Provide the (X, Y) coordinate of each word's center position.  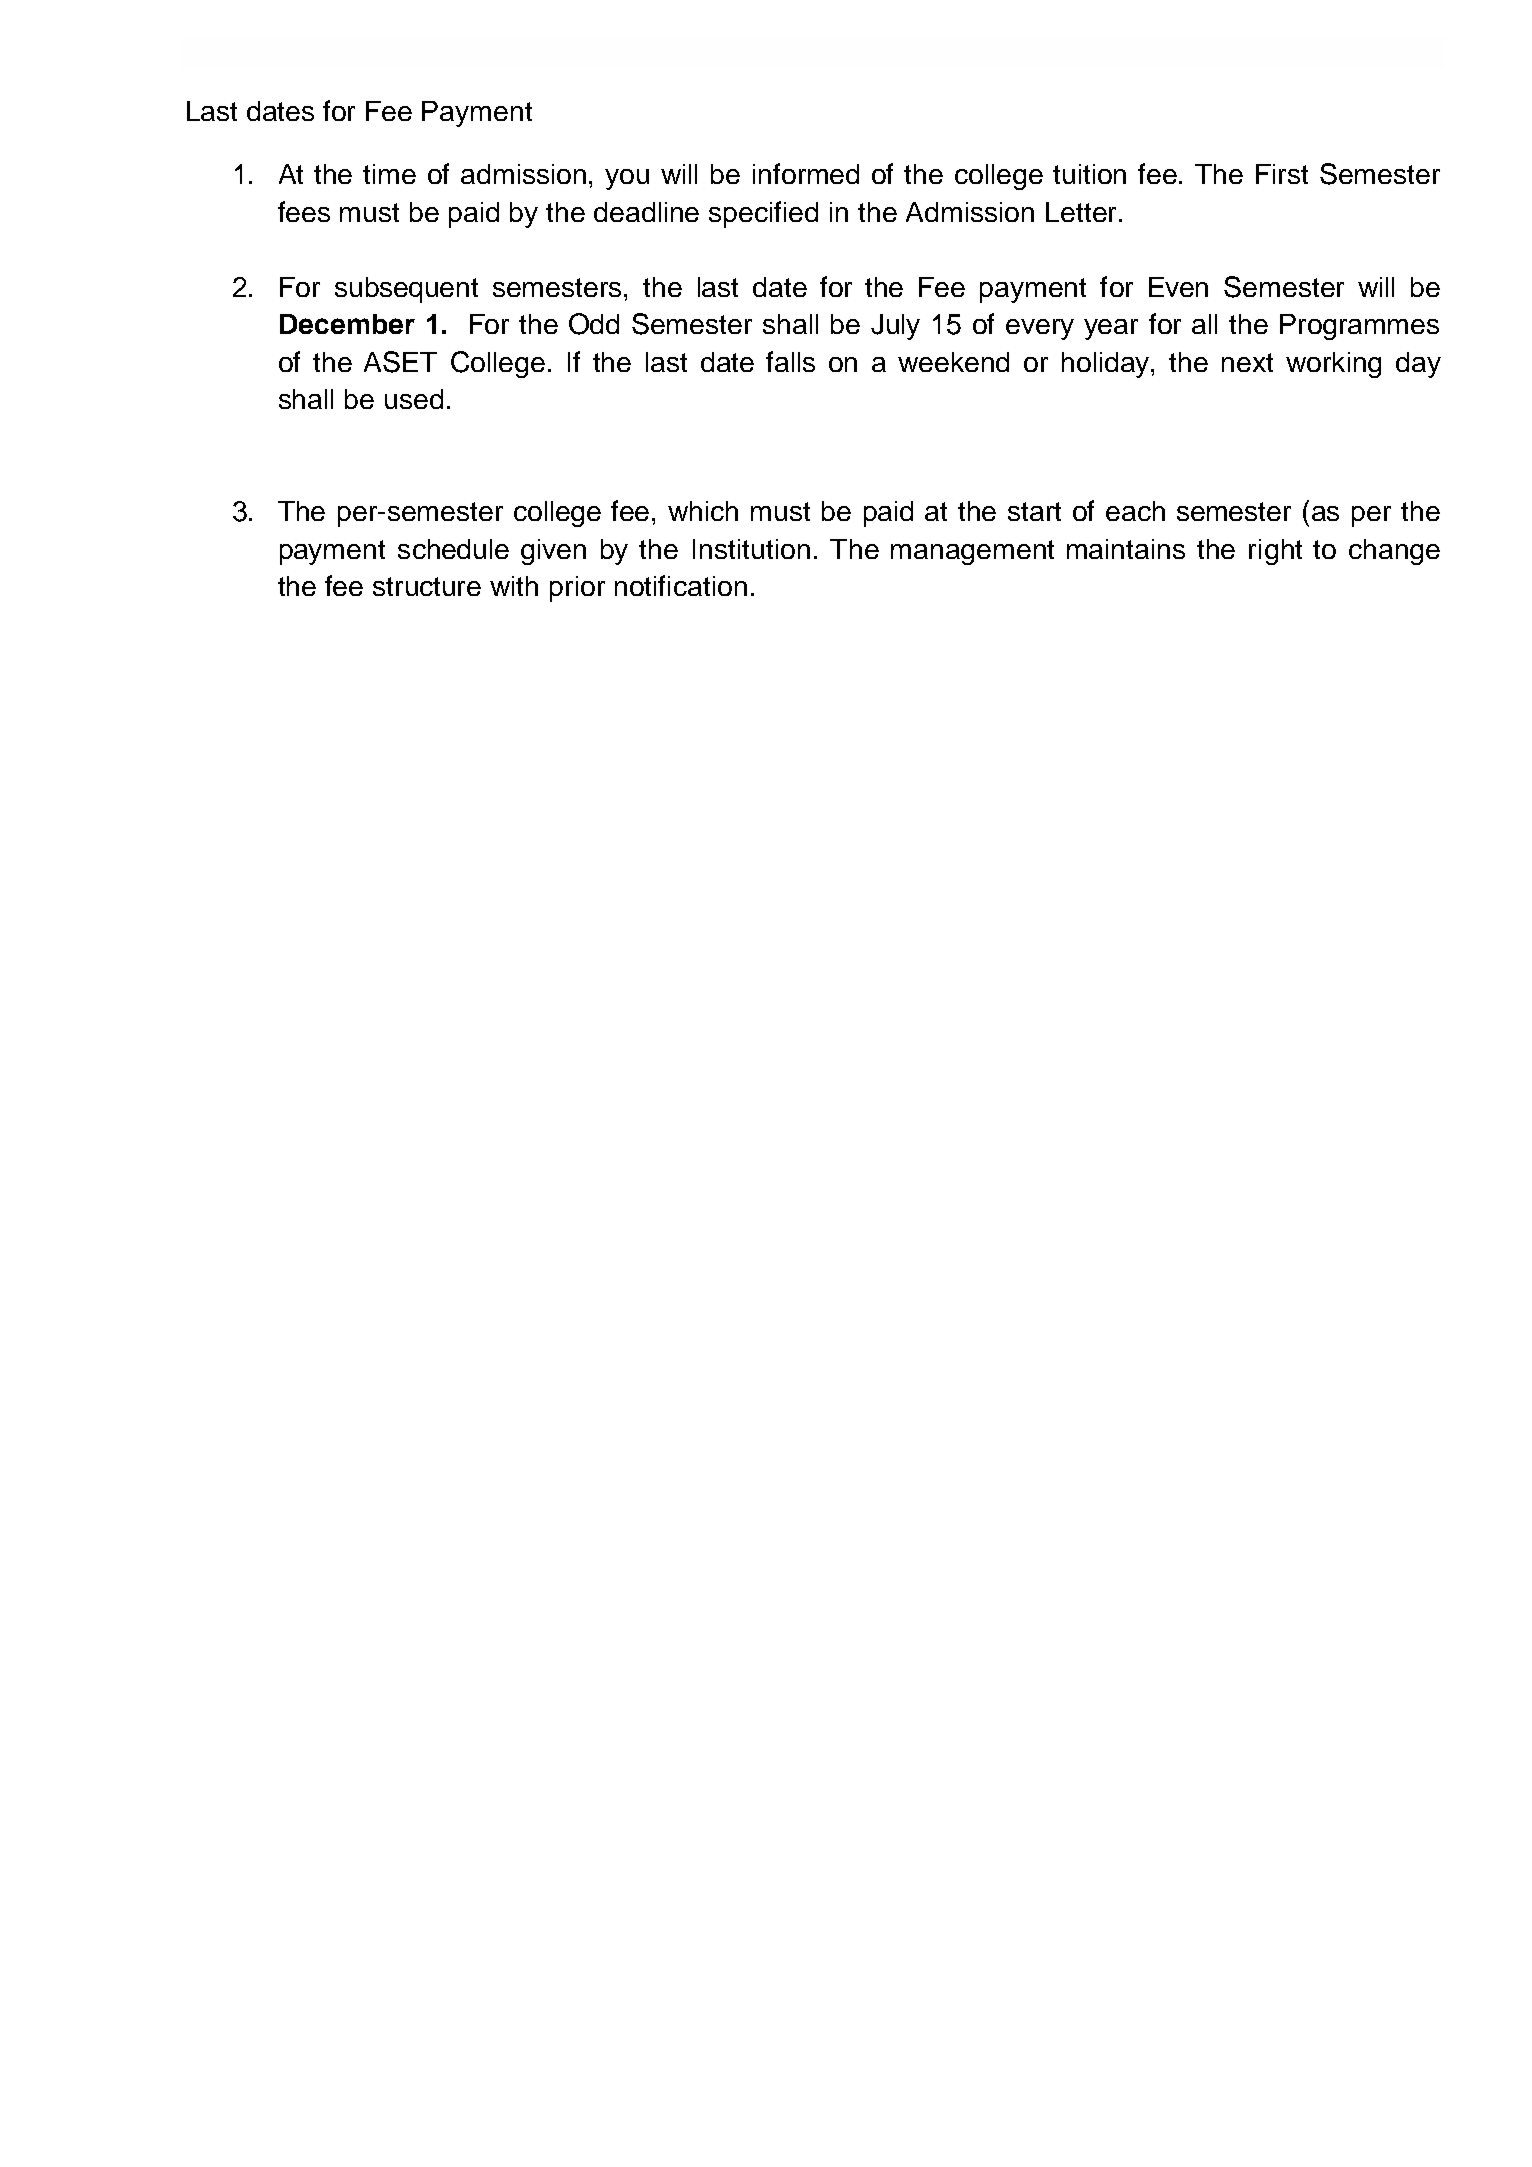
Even (1178, 287)
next (1247, 362)
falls (790, 361)
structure (427, 586)
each (1135, 511)
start (1034, 511)
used (414, 399)
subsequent (406, 290)
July (895, 327)
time (389, 174)
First (1282, 174)
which (703, 511)
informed (806, 173)
